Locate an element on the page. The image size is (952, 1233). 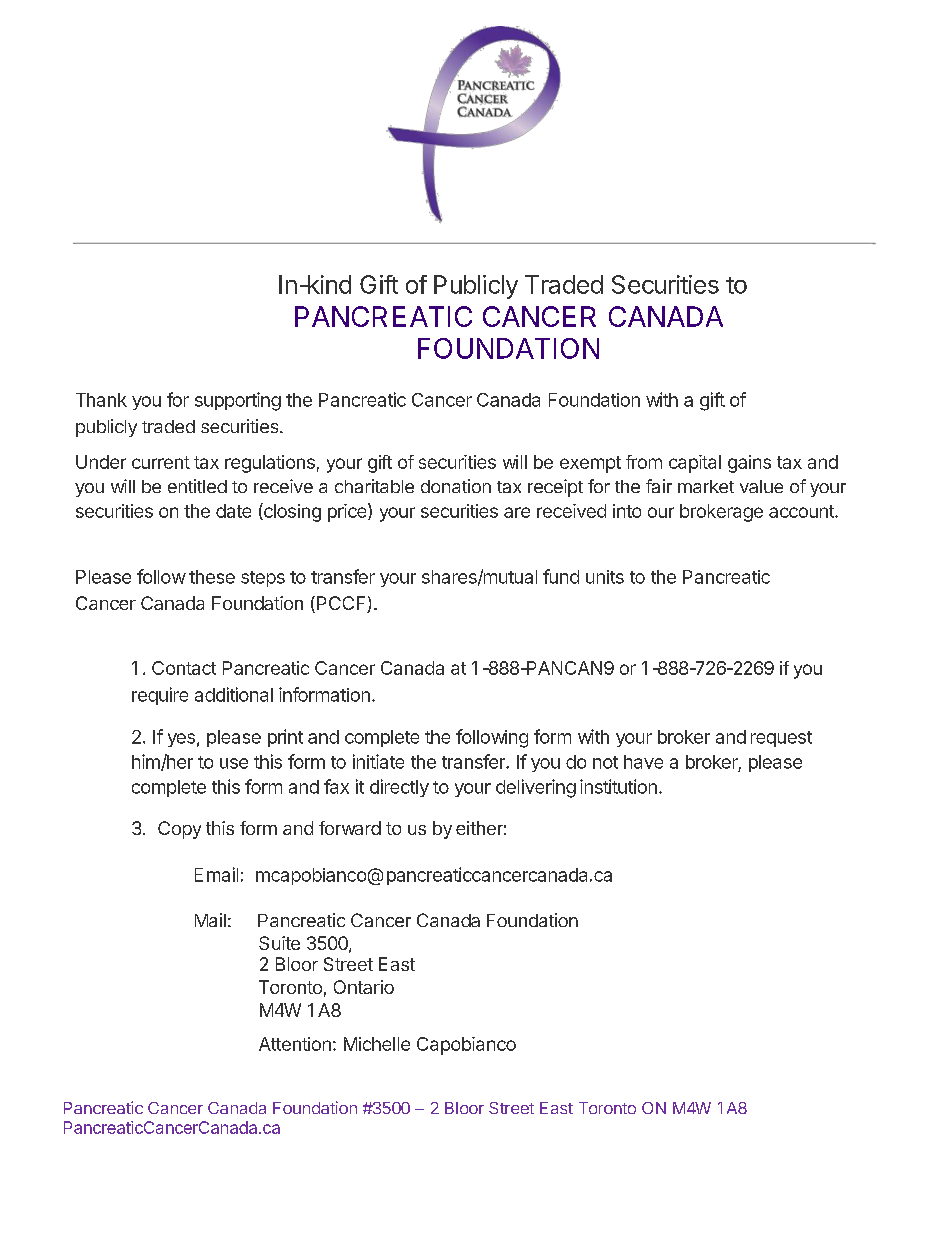
units is located at coordinates (605, 577).
